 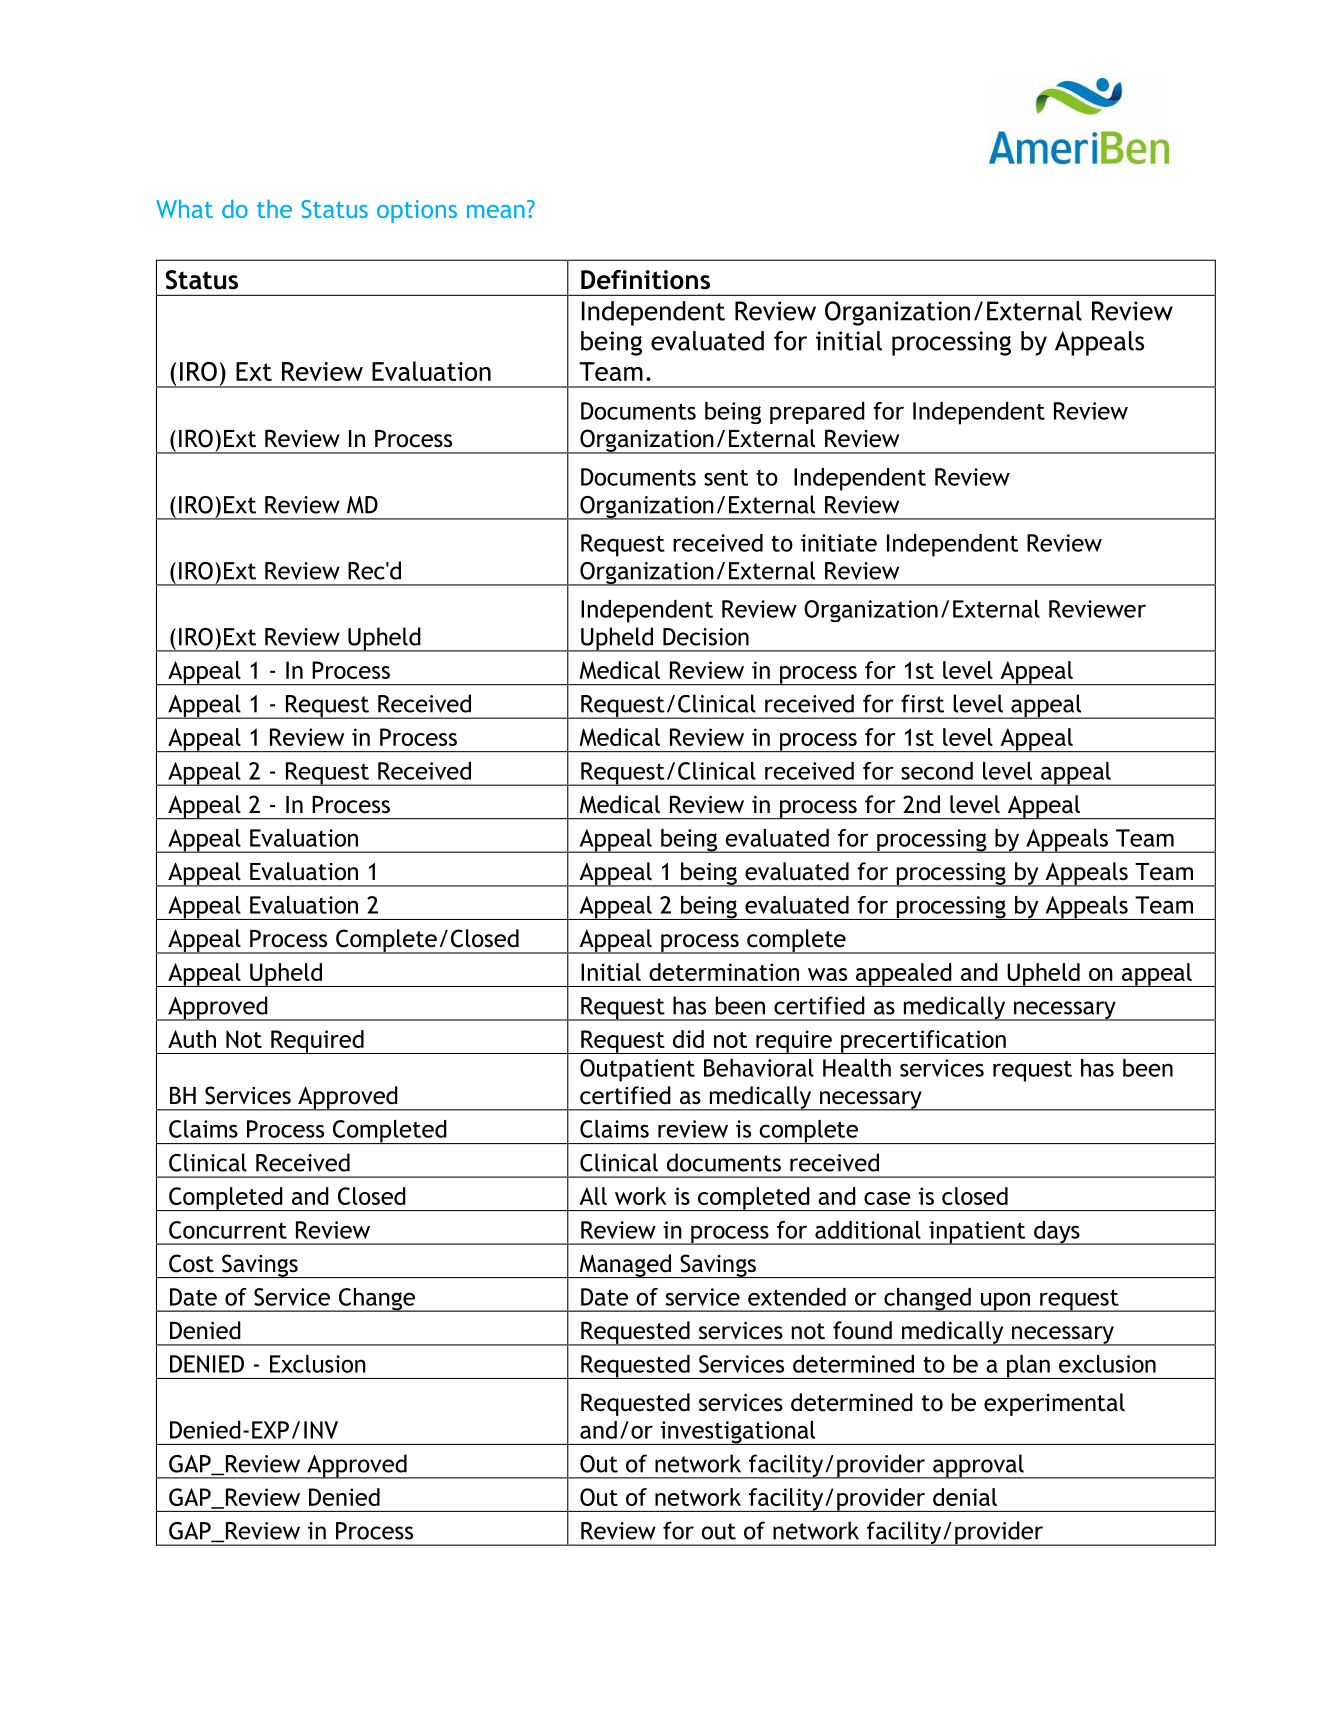 What do you see at coordinates (645, 280) in the screenshot?
I see `Definitions` at bounding box center [645, 280].
